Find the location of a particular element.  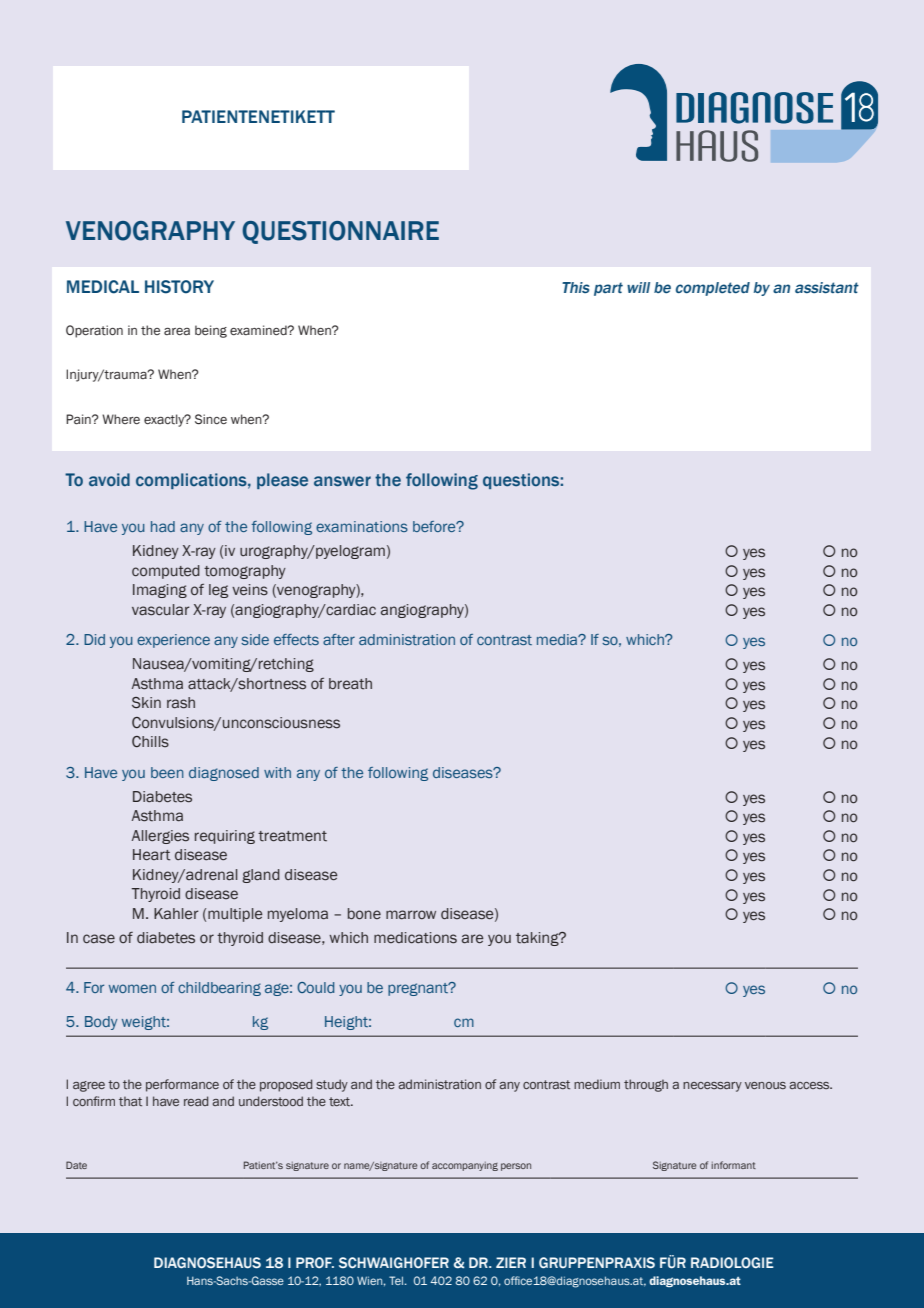

marrow is located at coordinates (411, 915).
